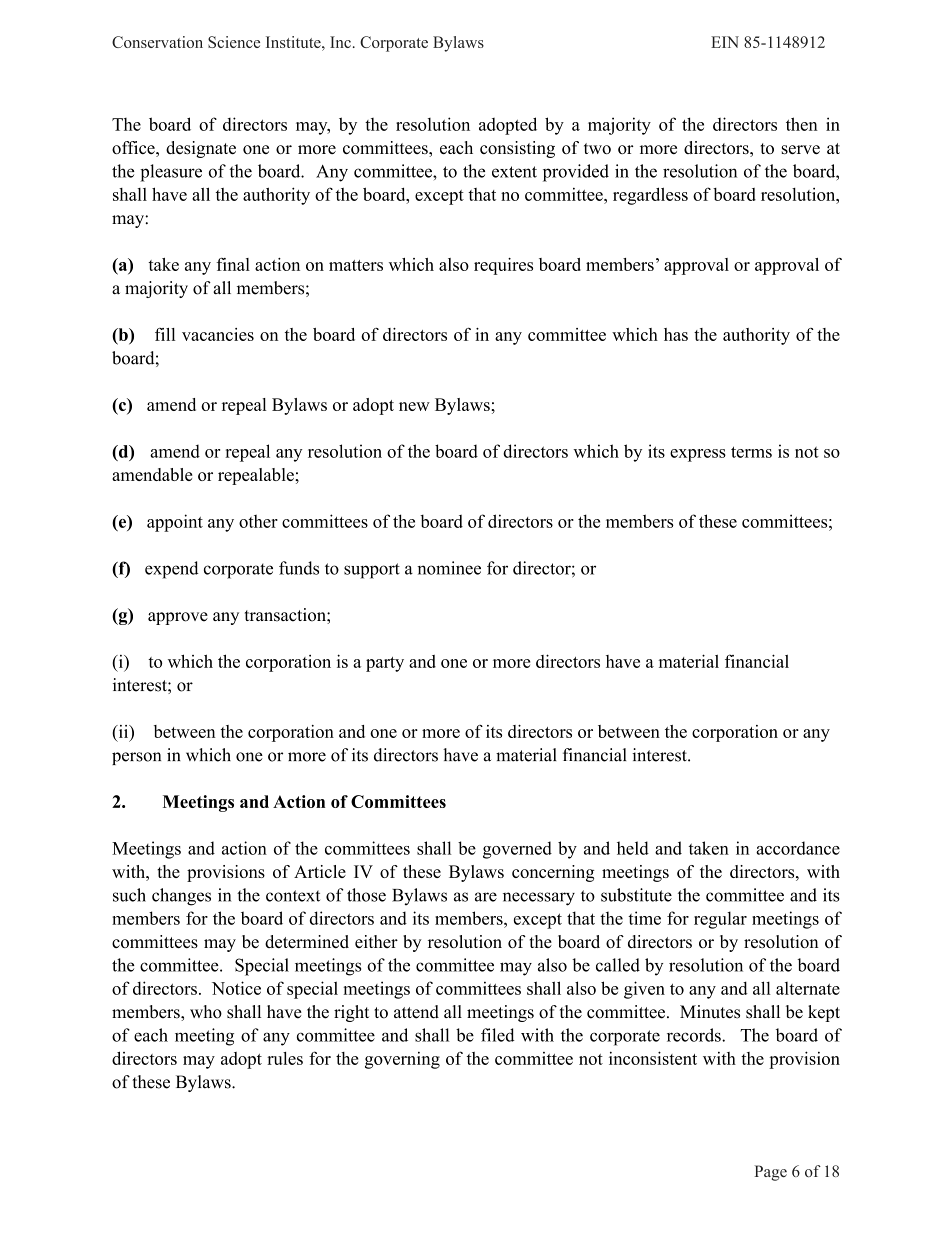 The width and height of the document is (952, 1233). I want to click on Page, so click(770, 1173).
